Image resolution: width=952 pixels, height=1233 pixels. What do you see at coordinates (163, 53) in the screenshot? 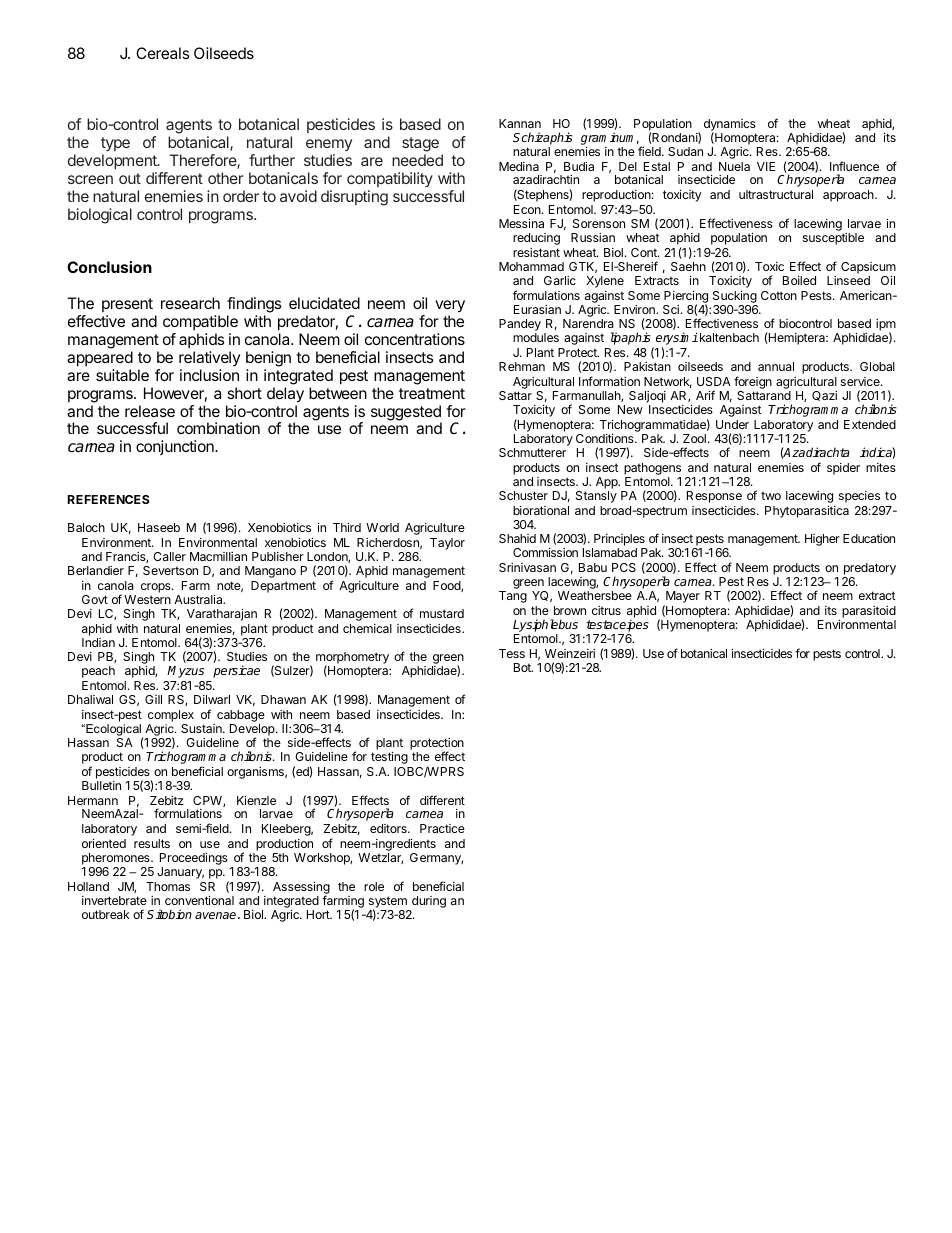
I see `Cereals` at bounding box center [163, 53].
